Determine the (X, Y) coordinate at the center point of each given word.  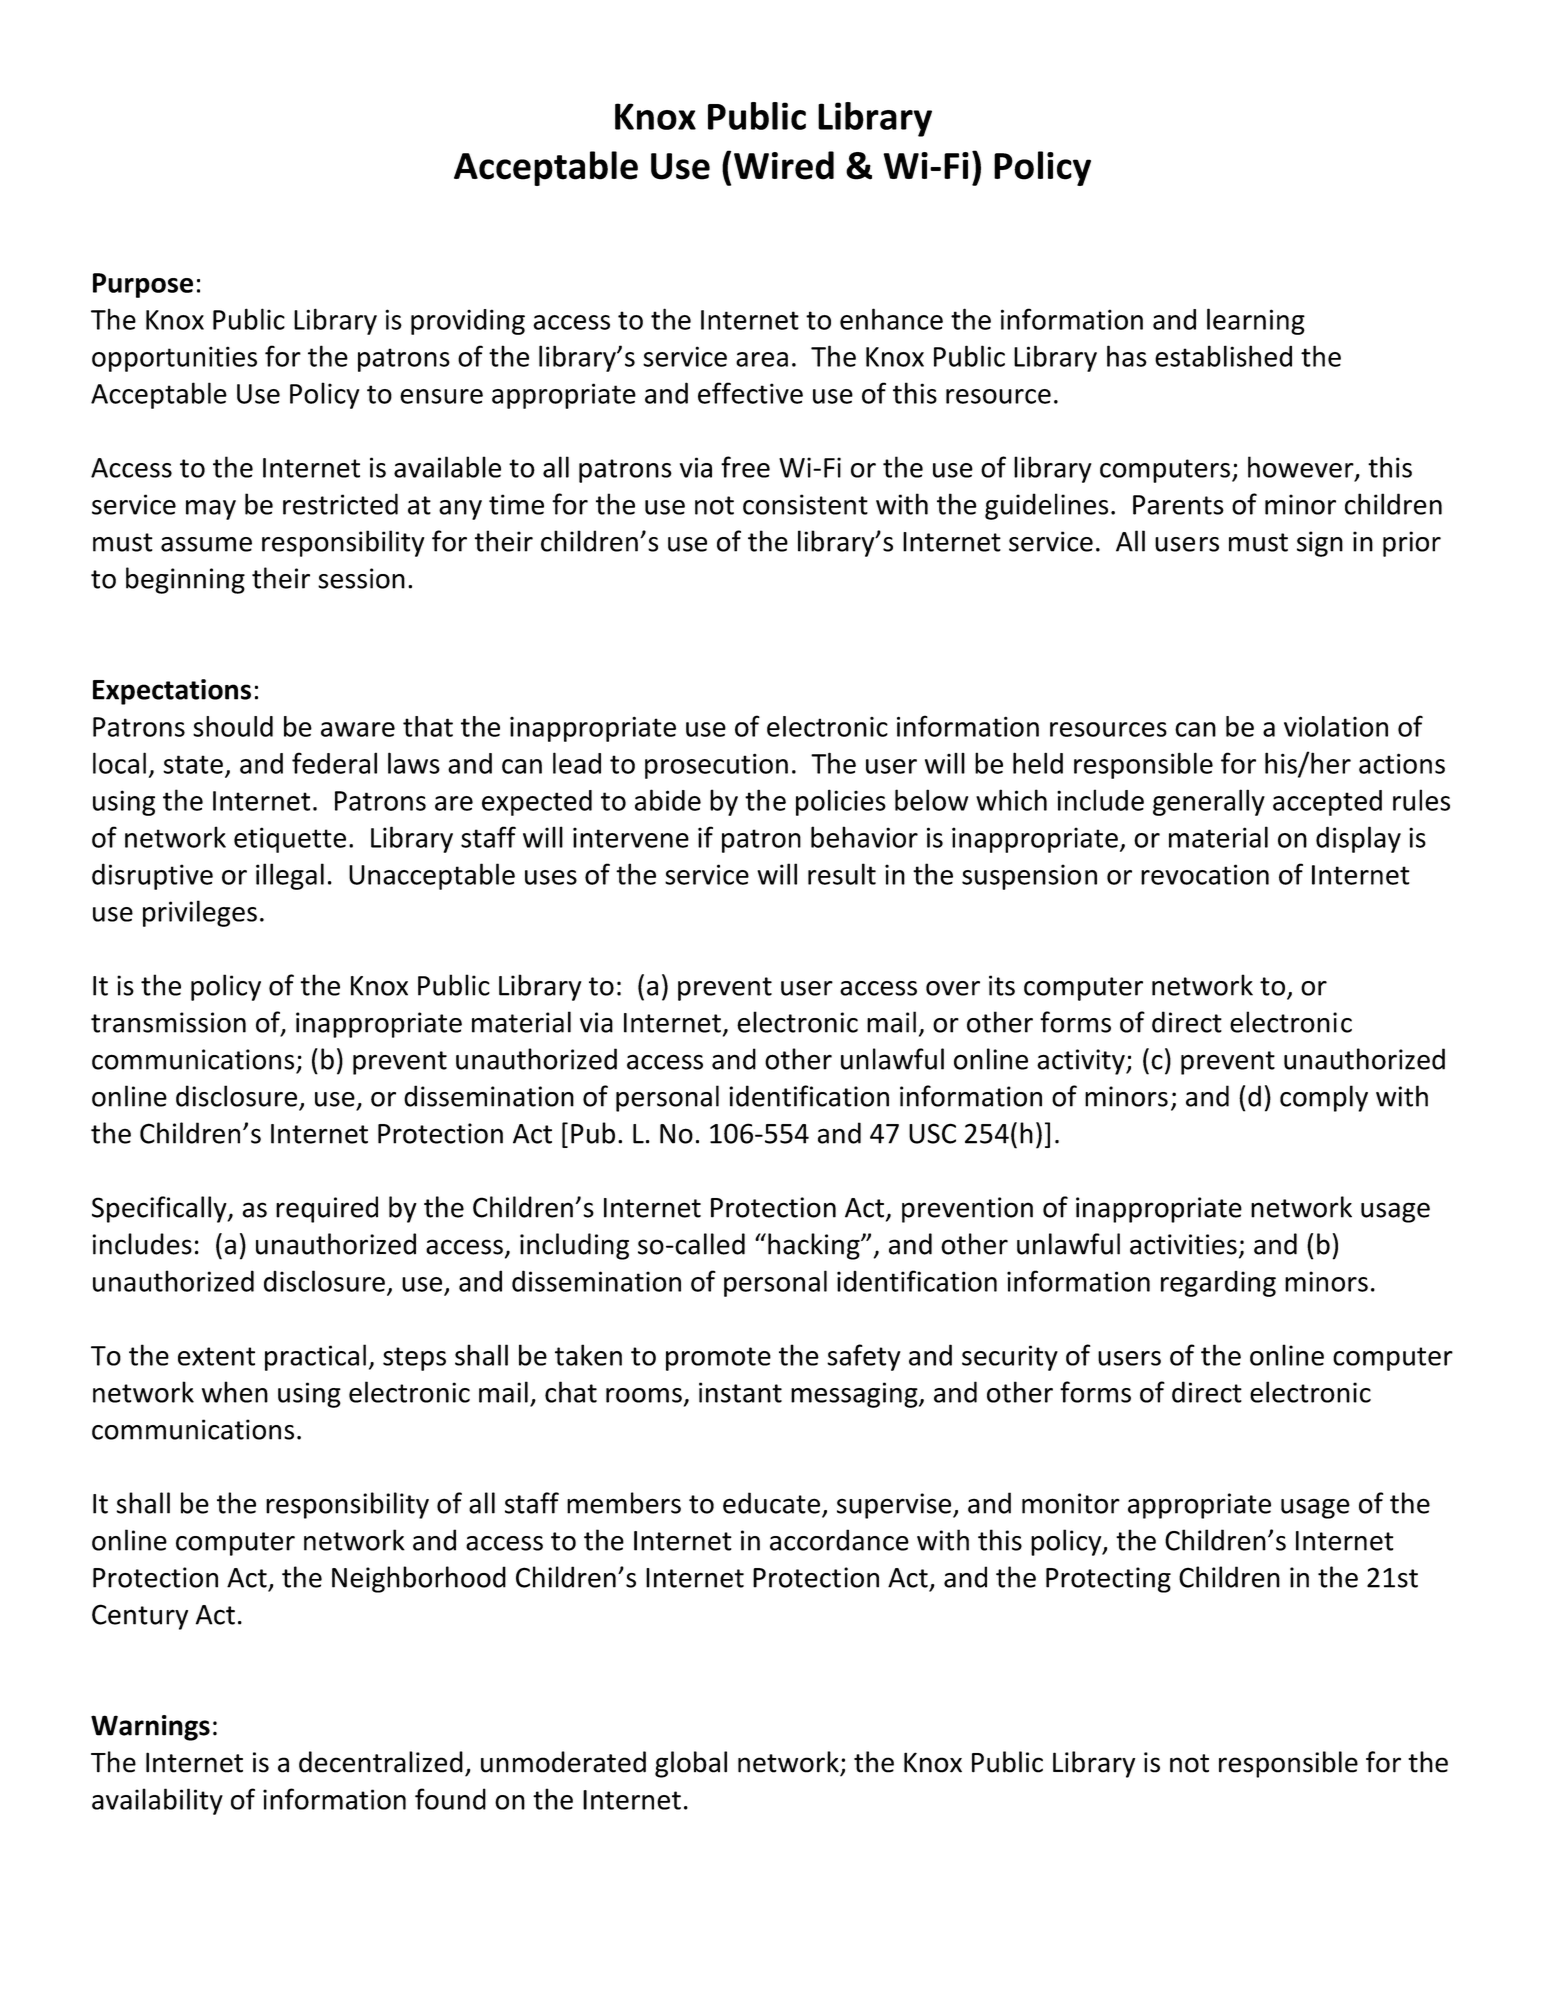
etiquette (290, 840)
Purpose (143, 285)
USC (932, 1133)
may (211, 510)
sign (1320, 544)
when (235, 1392)
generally (1209, 802)
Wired (784, 165)
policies (841, 802)
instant (740, 1392)
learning (1256, 321)
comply (1324, 1098)
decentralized (381, 1762)
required (327, 1209)
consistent (805, 504)
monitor (1071, 1503)
